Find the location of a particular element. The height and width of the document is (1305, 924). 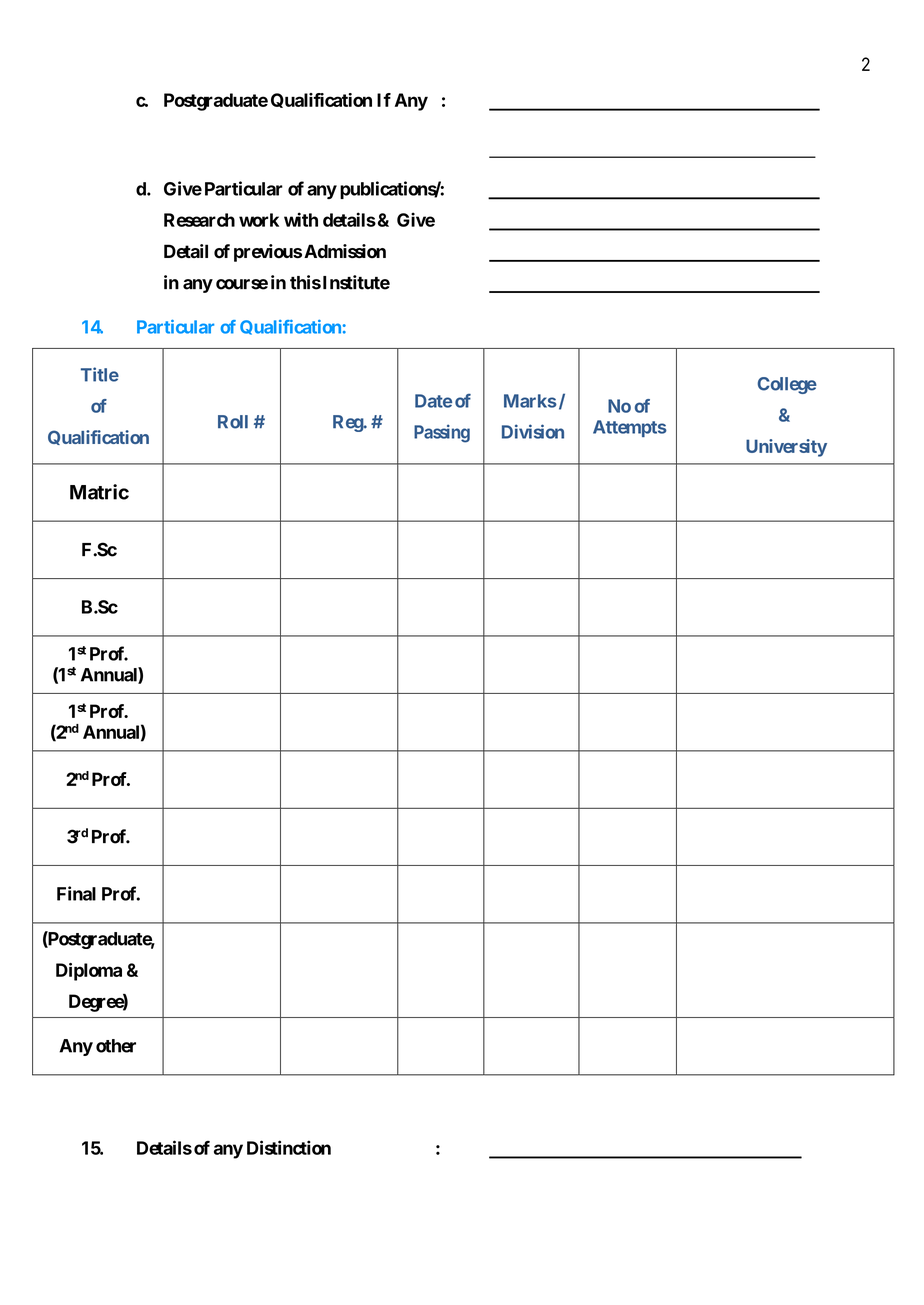

Research is located at coordinates (199, 220).
